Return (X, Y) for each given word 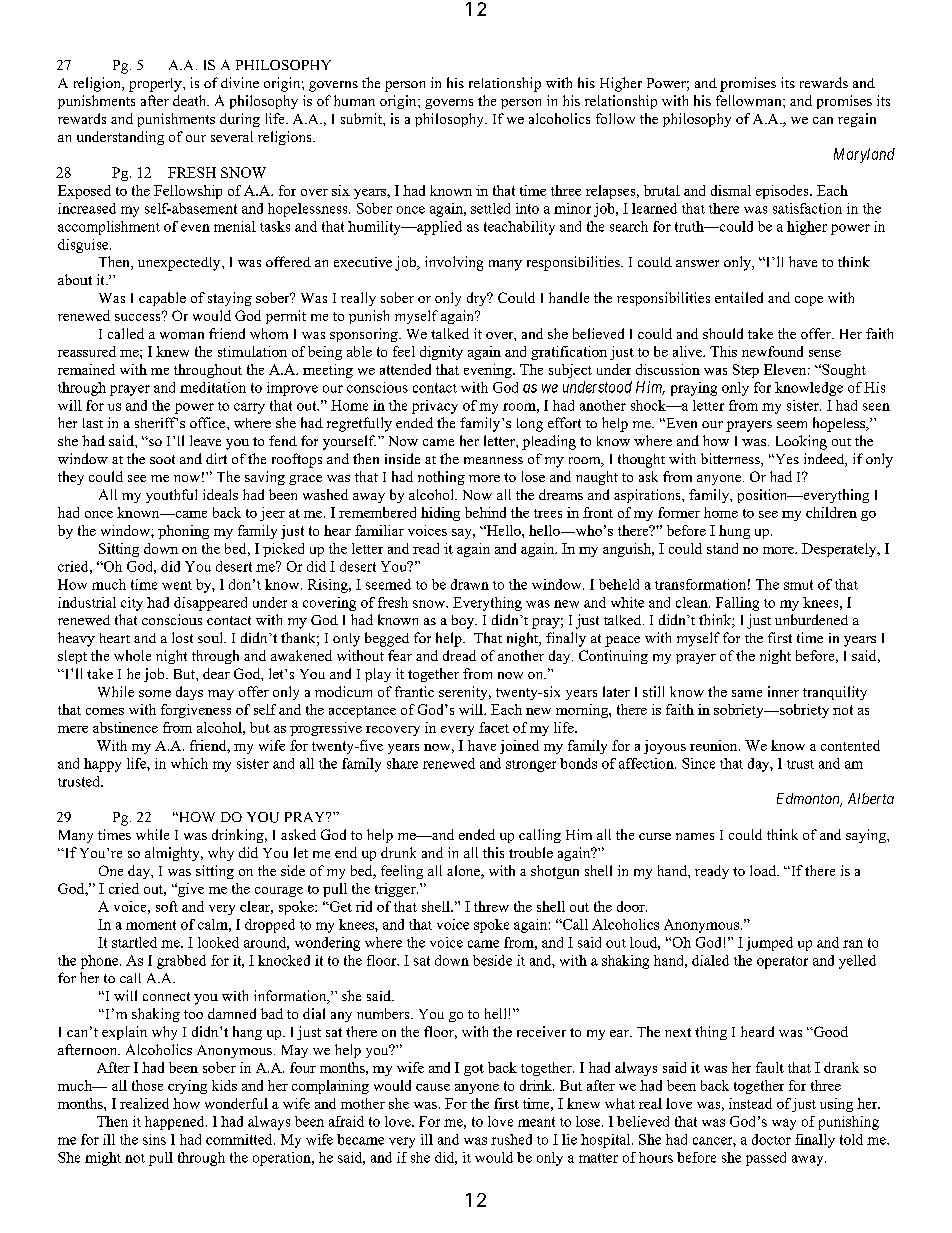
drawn (470, 584)
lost (182, 637)
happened (176, 1123)
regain (857, 120)
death (191, 100)
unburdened (811, 619)
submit (362, 118)
